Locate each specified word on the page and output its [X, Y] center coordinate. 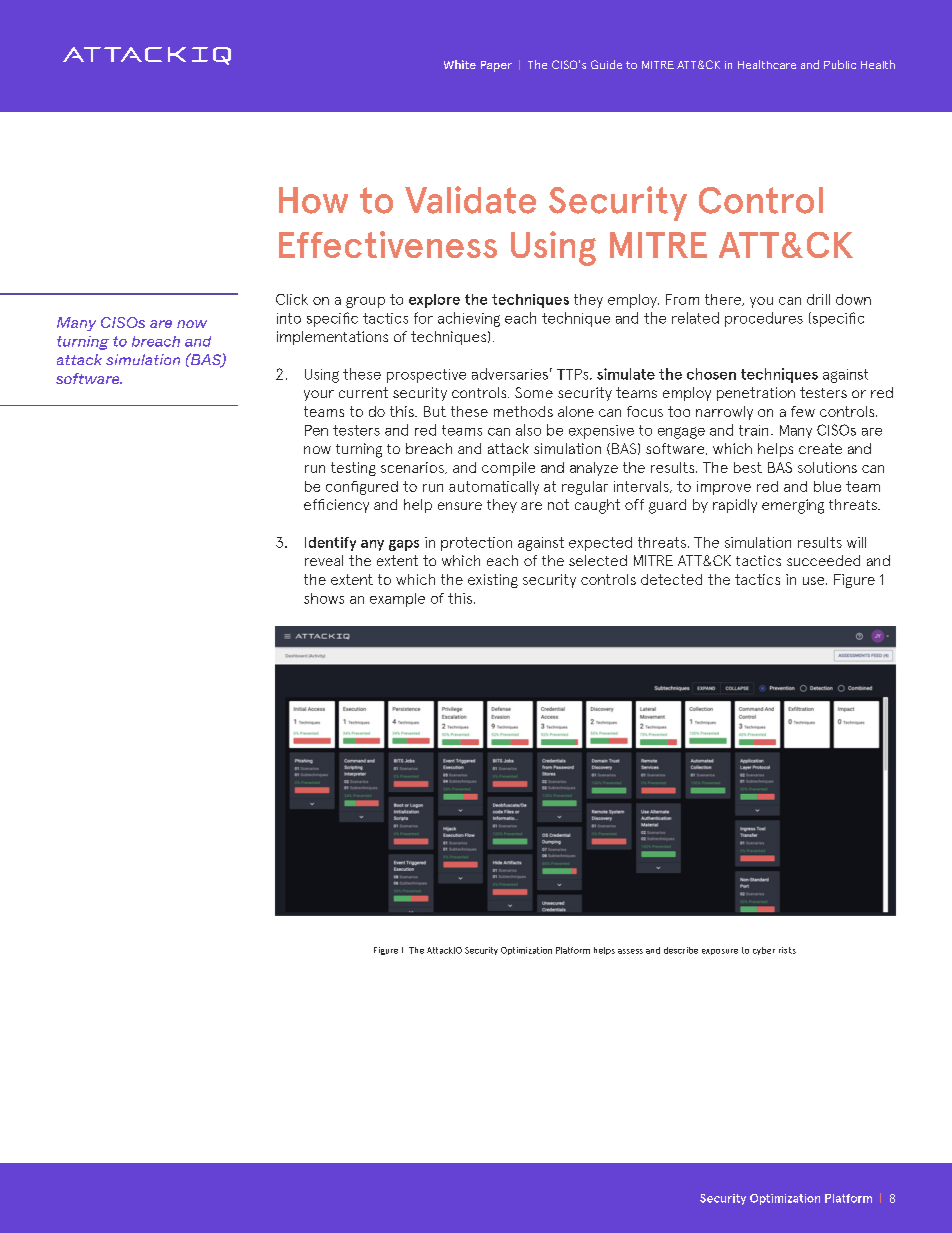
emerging [793, 506]
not [558, 504]
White [460, 64]
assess [630, 951]
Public [840, 64]
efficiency [336, 506]
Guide [606, 64]
